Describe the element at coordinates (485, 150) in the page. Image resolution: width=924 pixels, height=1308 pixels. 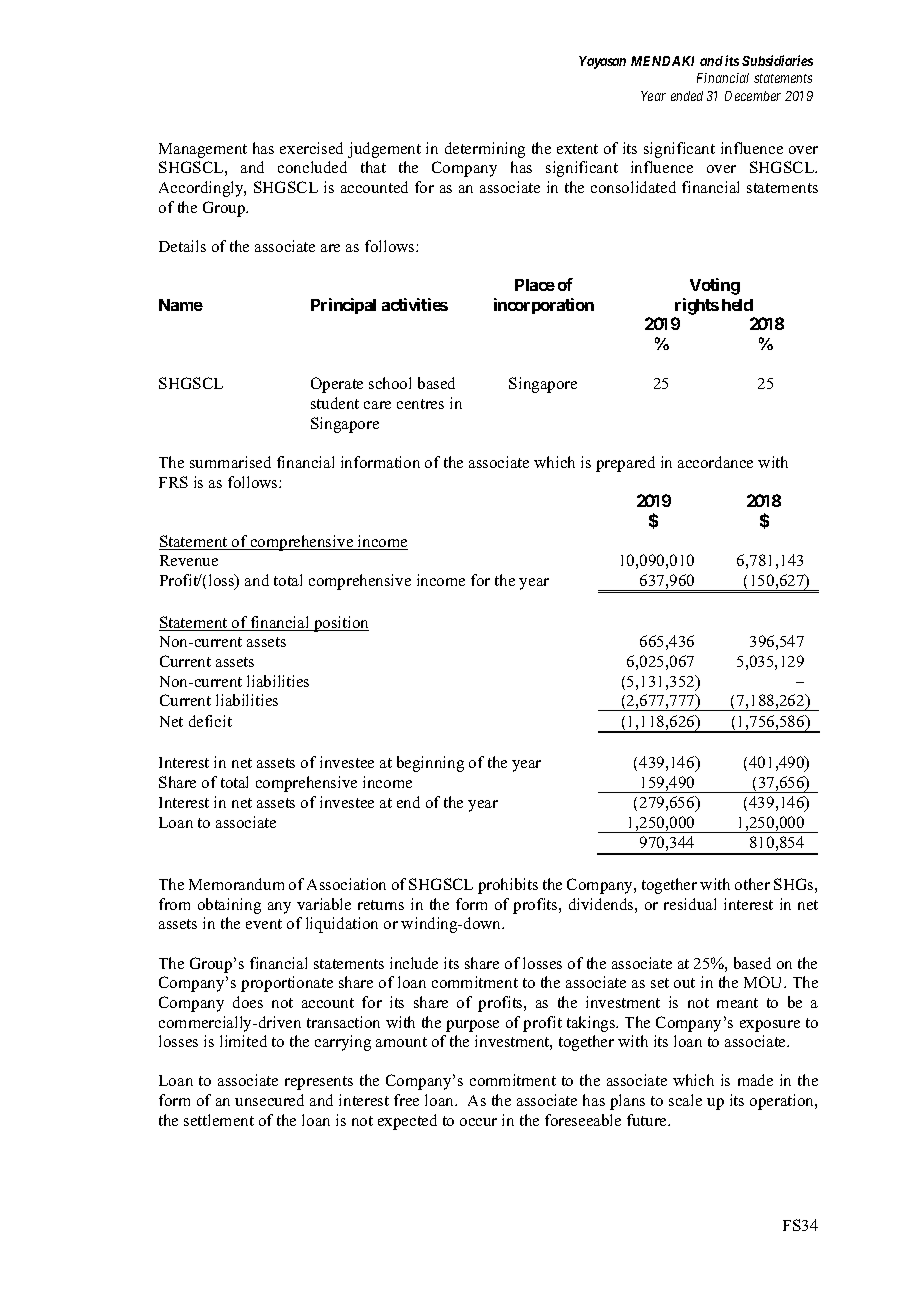
I see `determining` at that location.
